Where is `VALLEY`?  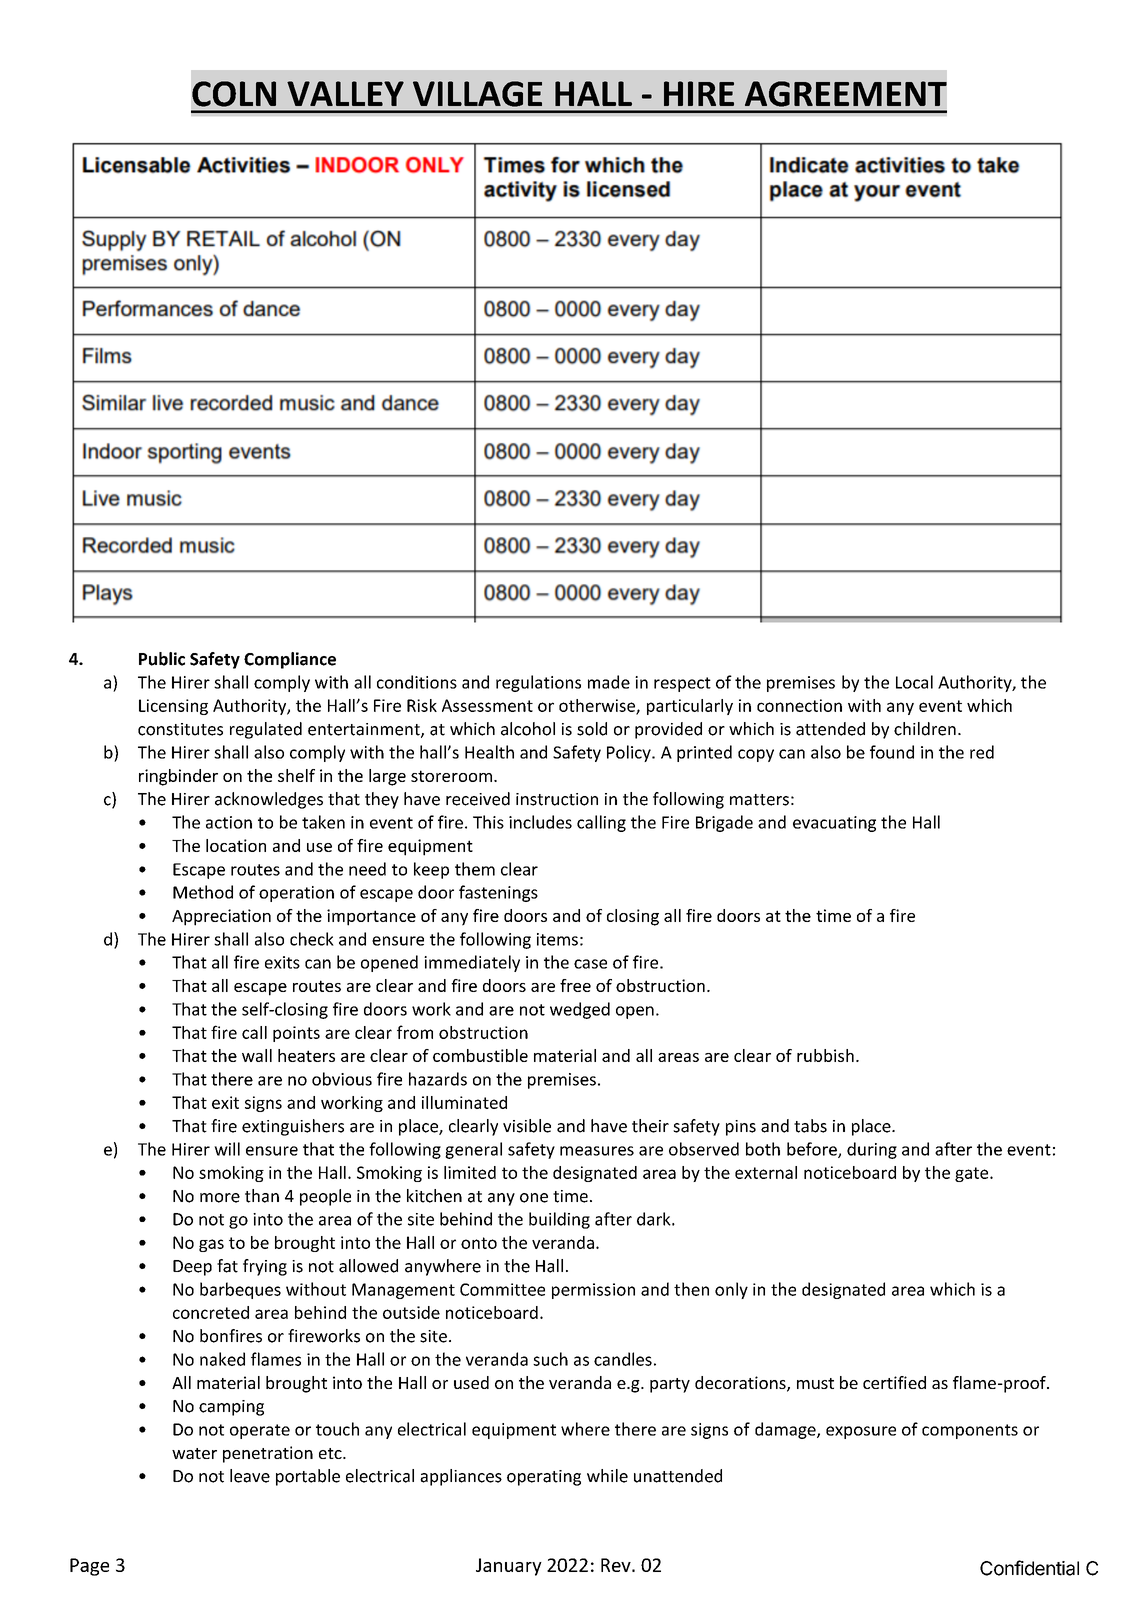
VALLEY is located at coordinates (345, 93).
